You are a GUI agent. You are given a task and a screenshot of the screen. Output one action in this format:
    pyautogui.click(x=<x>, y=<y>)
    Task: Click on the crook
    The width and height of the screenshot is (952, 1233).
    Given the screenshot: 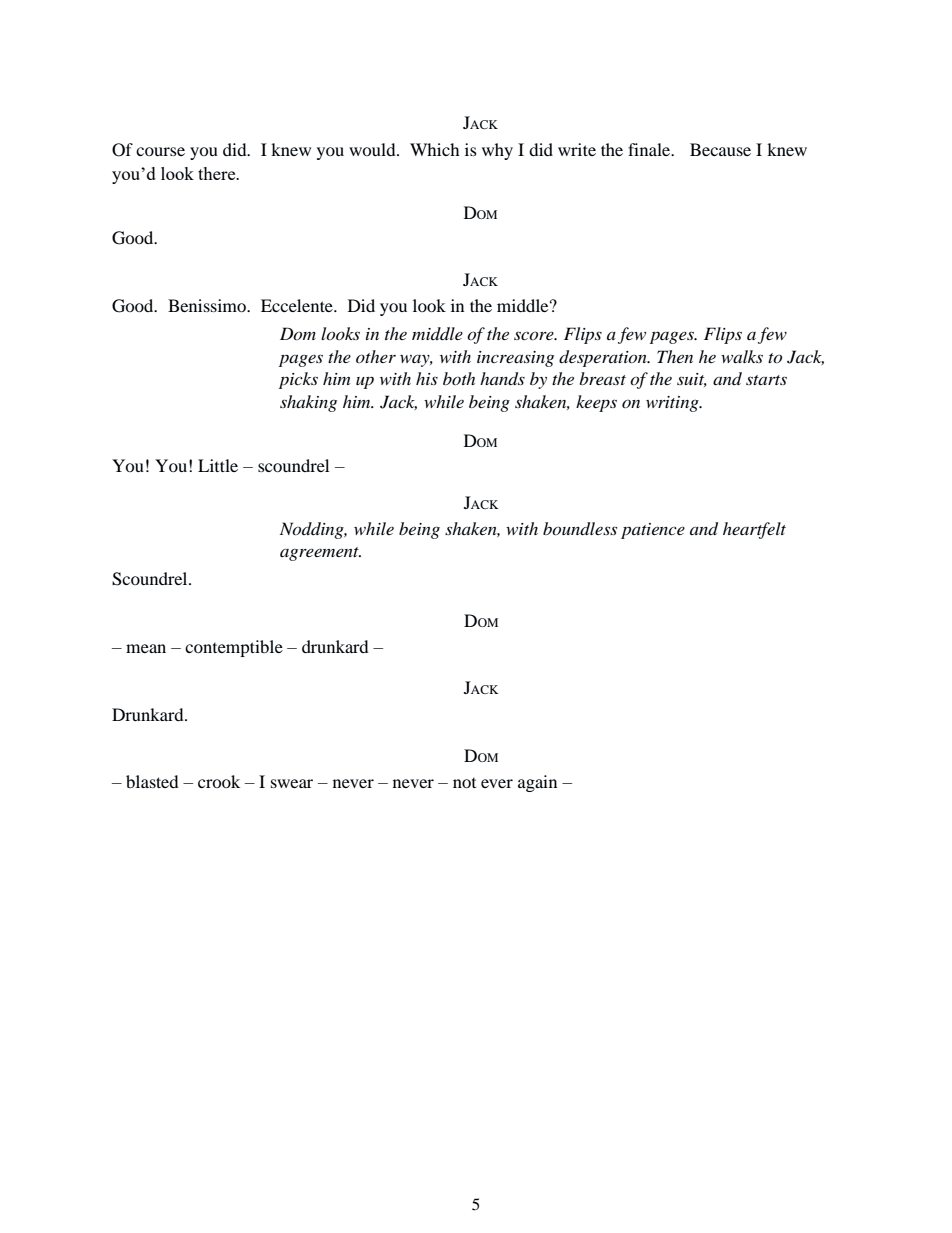 What is the action you would take?
    pyautogui.click(x=219, y=781)
